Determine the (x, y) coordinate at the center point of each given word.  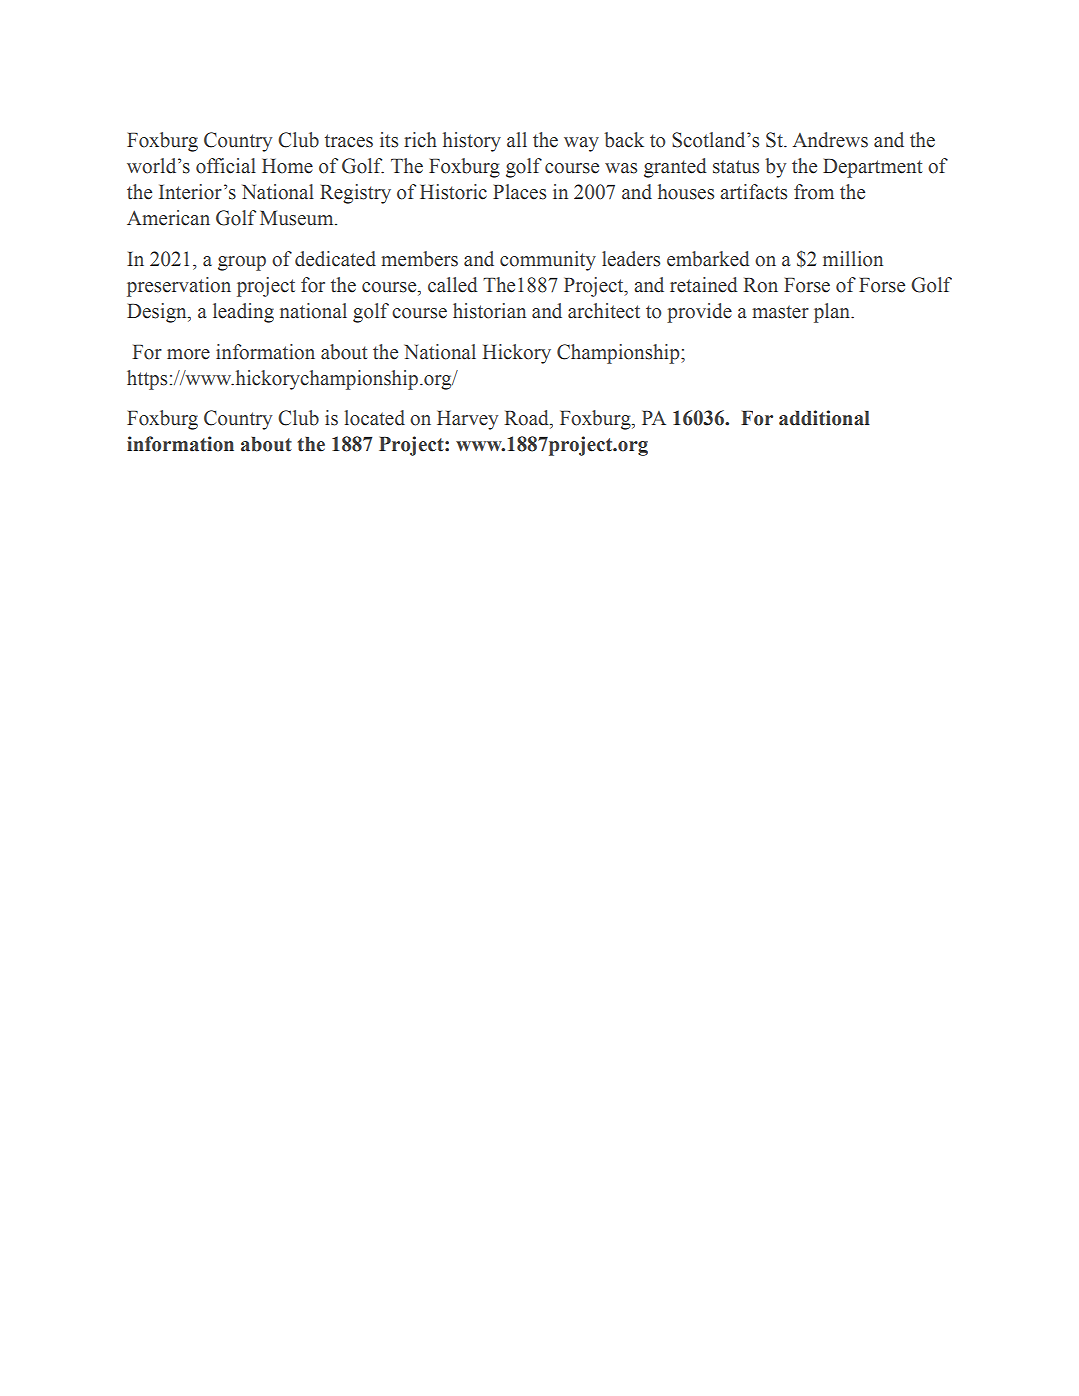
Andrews (830, 140)
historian (489, 311)
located (375, 418)
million (853, 259)
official (226, 166)
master (780, 312)
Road (528, 418)
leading (243, 313)
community (548, 261)
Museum (298, 218)
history (472, 142)
